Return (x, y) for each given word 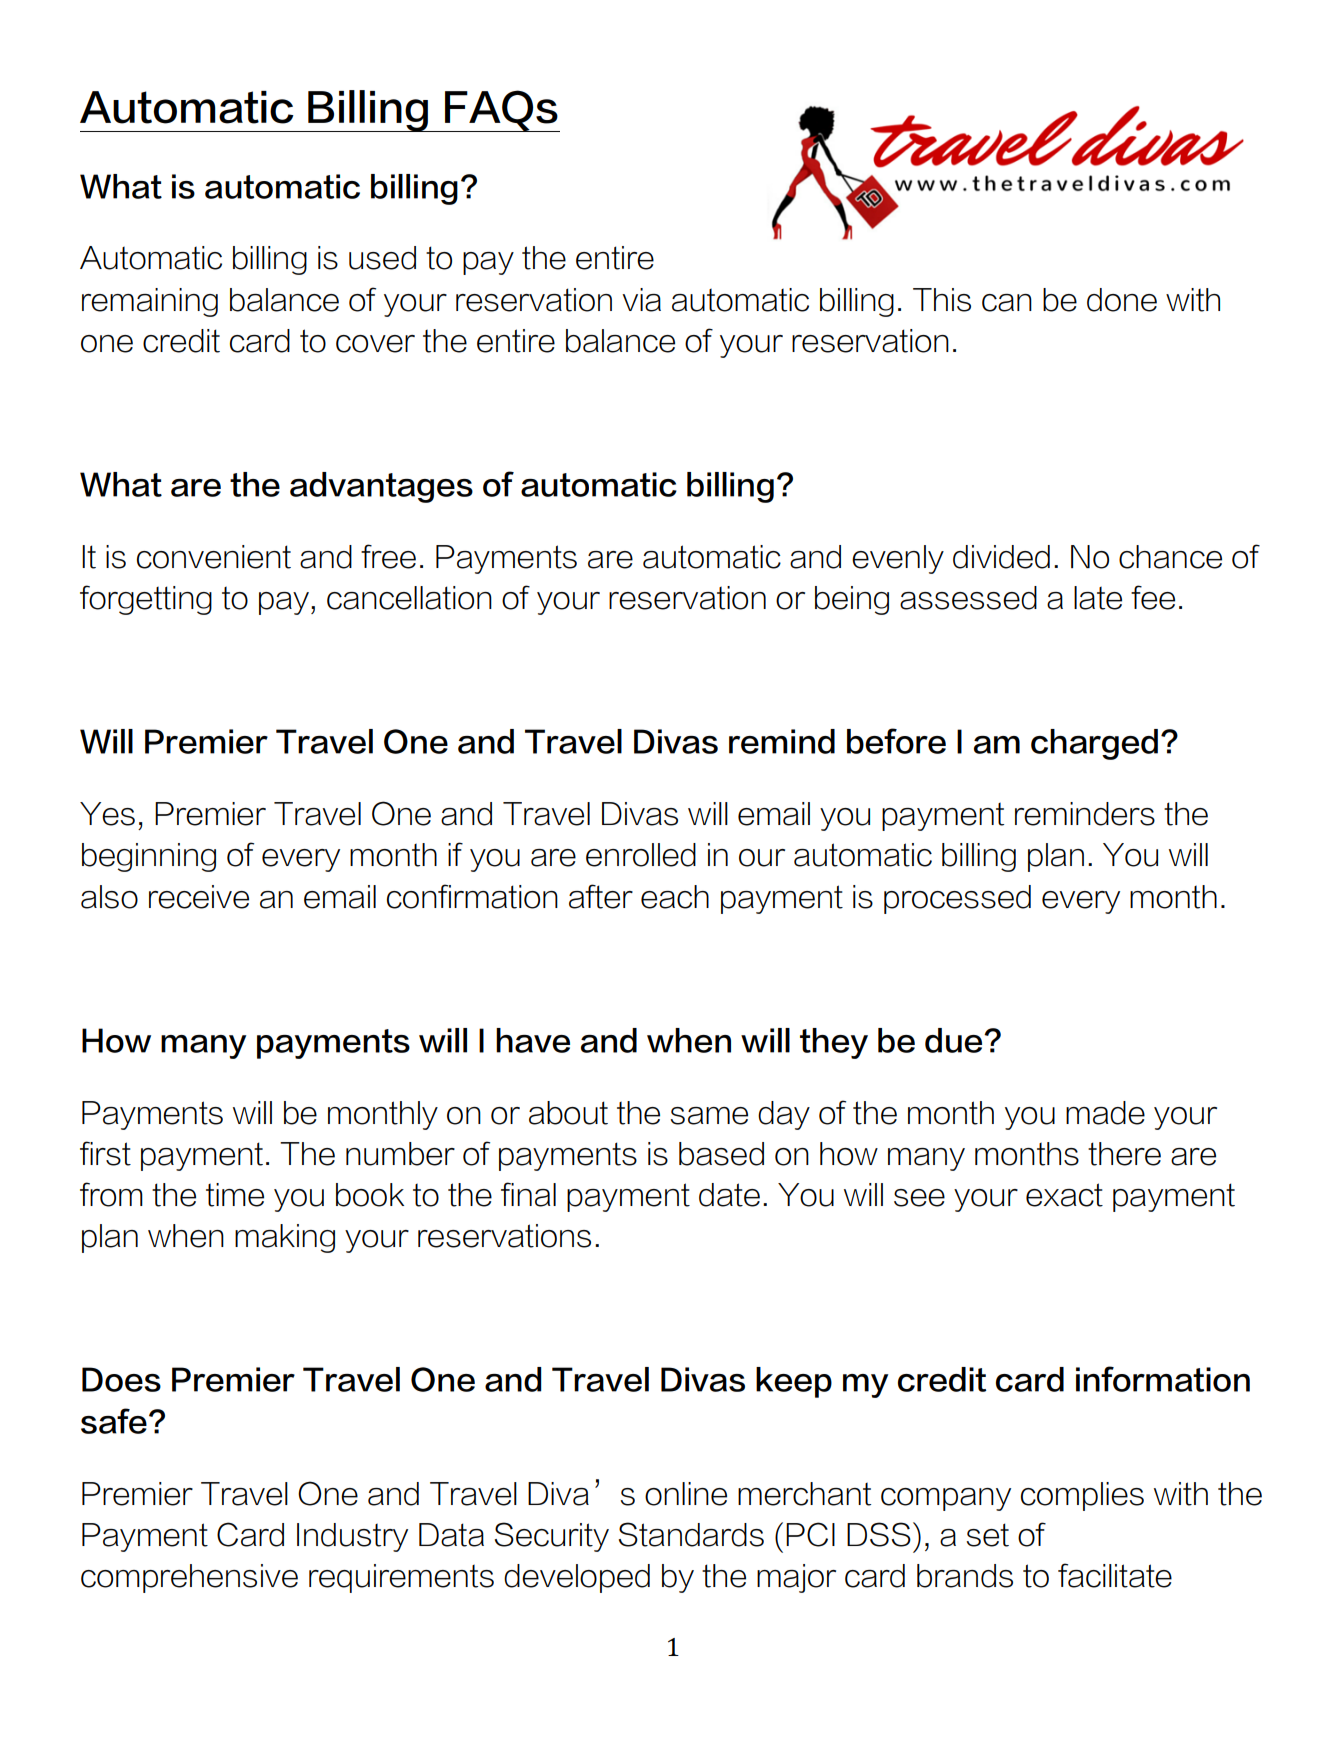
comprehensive (189, 1578)
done (1122, 300)
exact (1064, 1195)
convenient (214, 557)
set (987, 1535)
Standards (691, 1534)
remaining (150, 302)
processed (957, 899)
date (729, 1195)
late (1098, 598)
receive (199, 897)
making (285, 1238)
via (641, 300)
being (852, 600)
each (675, 897)
